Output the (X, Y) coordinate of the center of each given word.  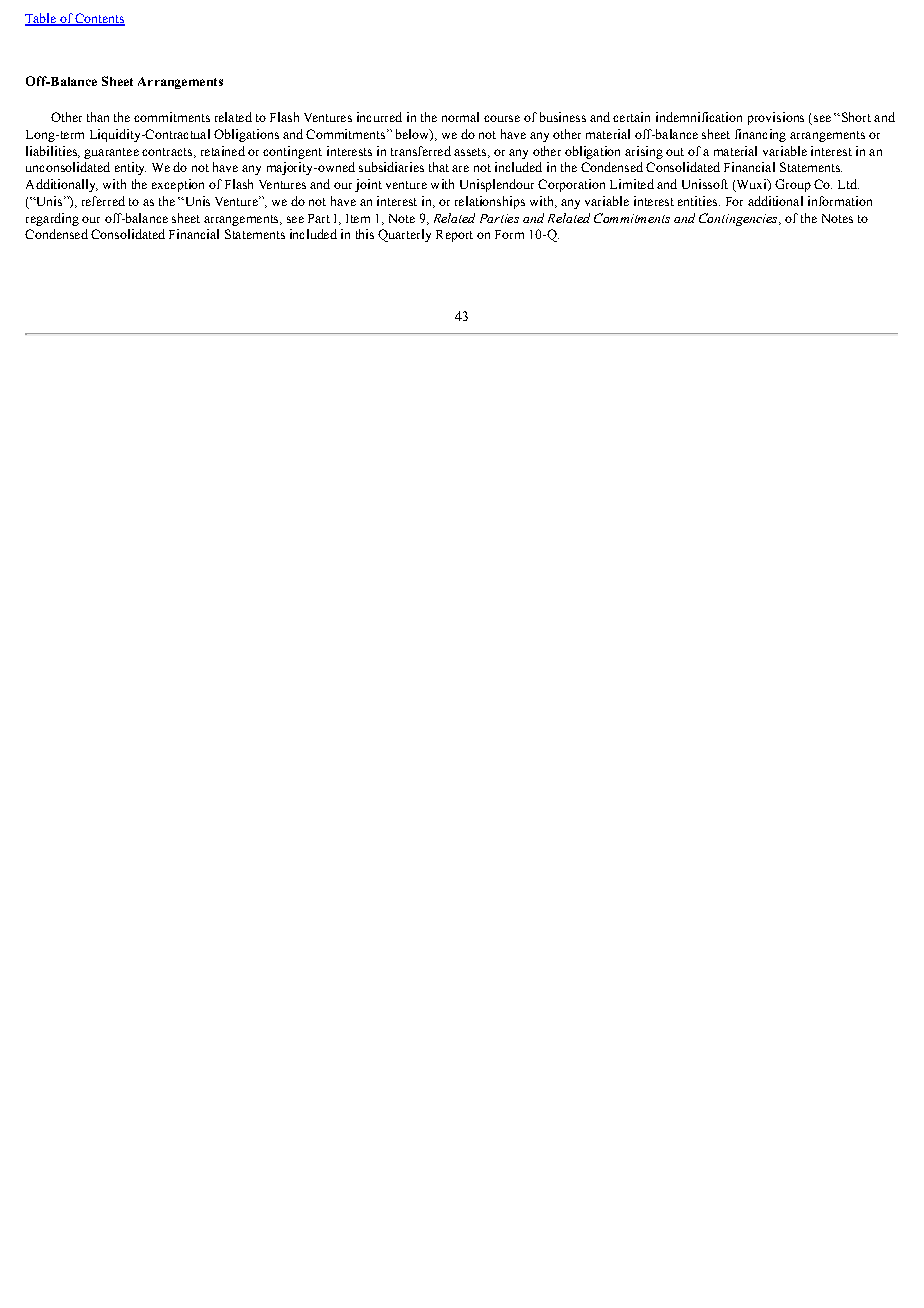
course (502, 118)
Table (41, 19)
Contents (99, 19)
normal (460, 117)
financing (760, 135)
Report (454, 236)
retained (223, 151)
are (460, 168)
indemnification (699, 117)
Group (793, 185)
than (98, 117)
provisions (776, 118)
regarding (52, 219)
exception (178, 185)
